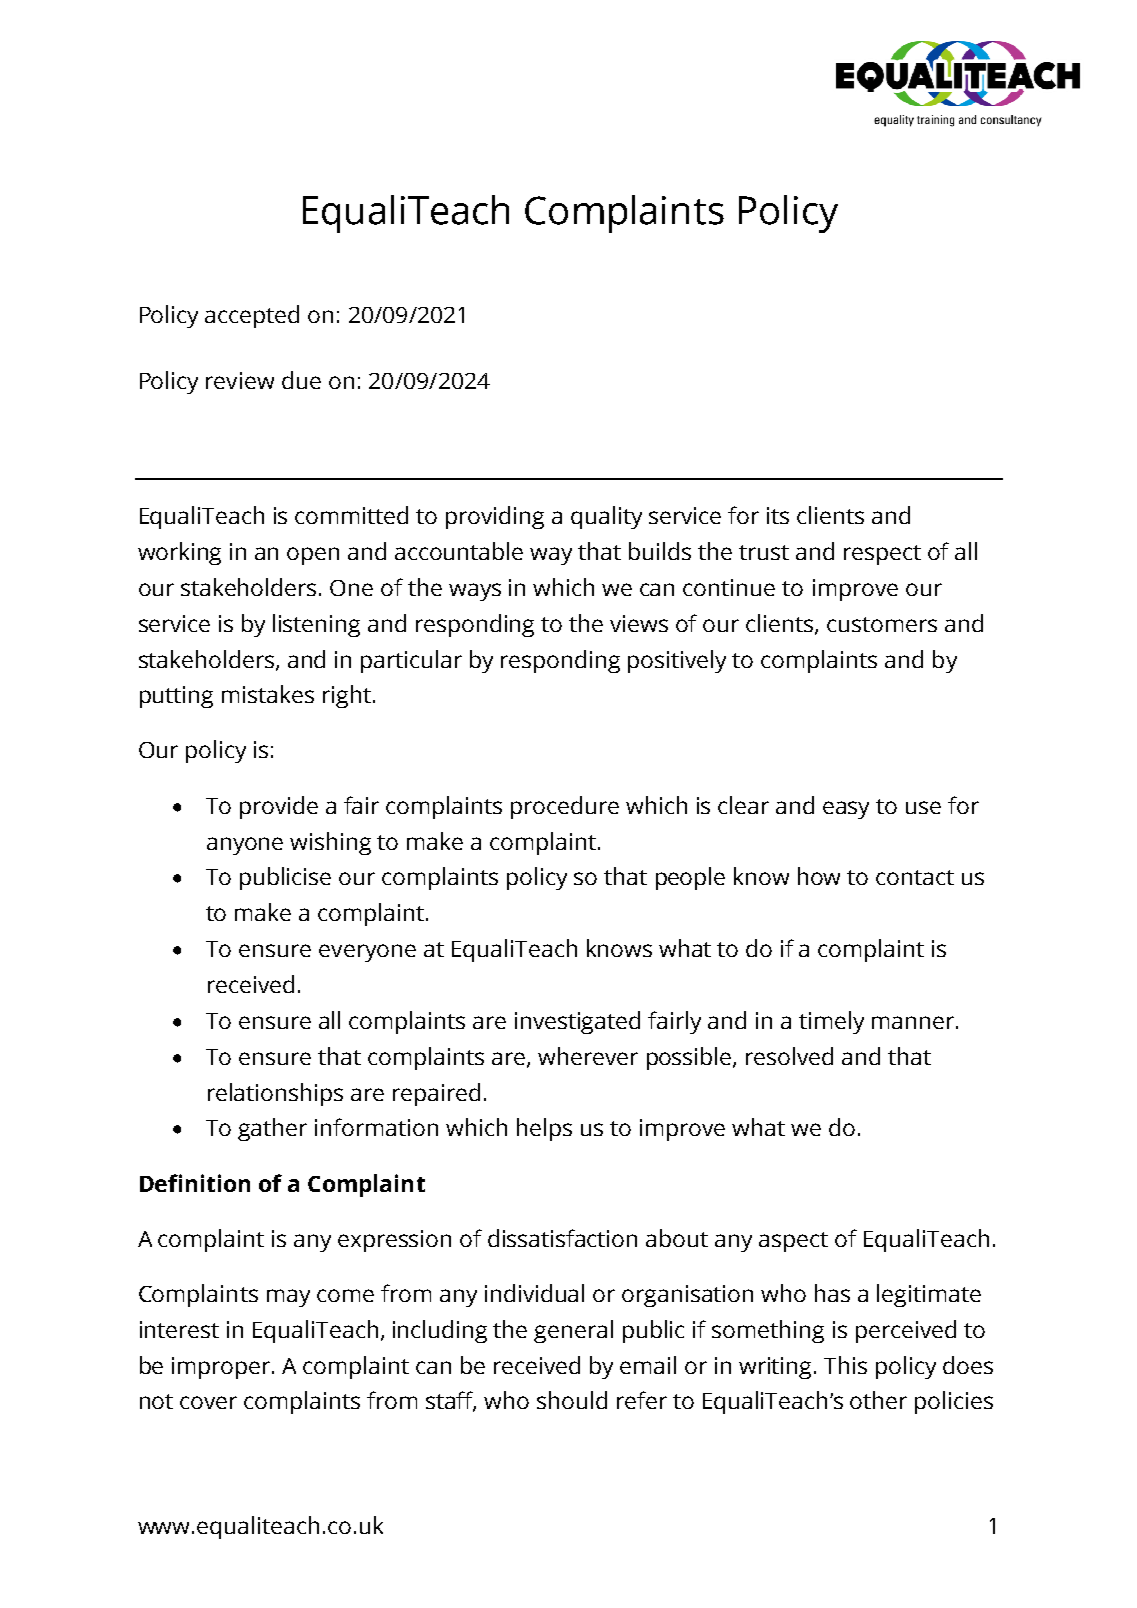 Image resolution: width=1137 pixels, height=1608 pixels. I want to click on respect, so click(882, 555).
